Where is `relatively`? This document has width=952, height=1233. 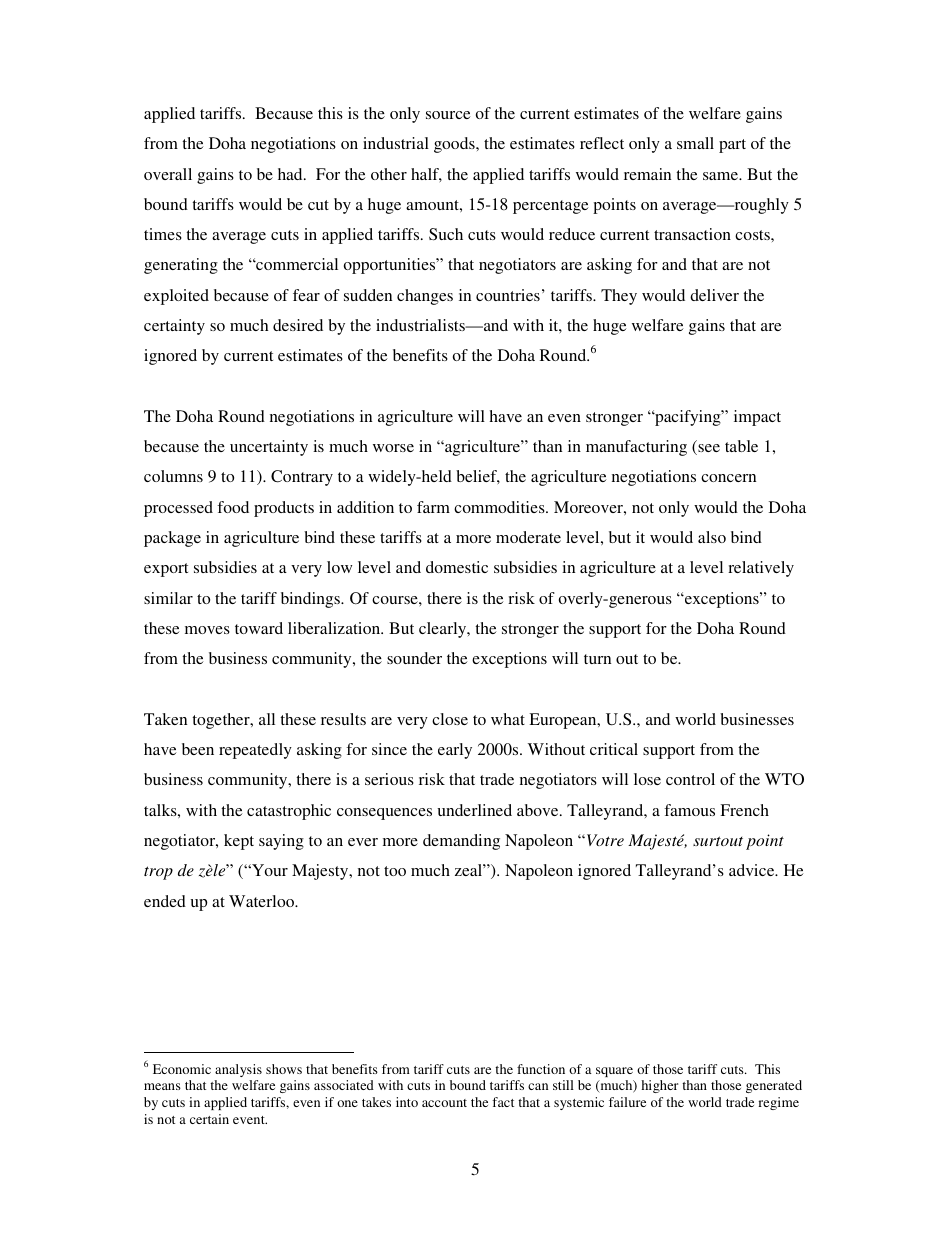 relatively is located at coordinates (761, 569).
